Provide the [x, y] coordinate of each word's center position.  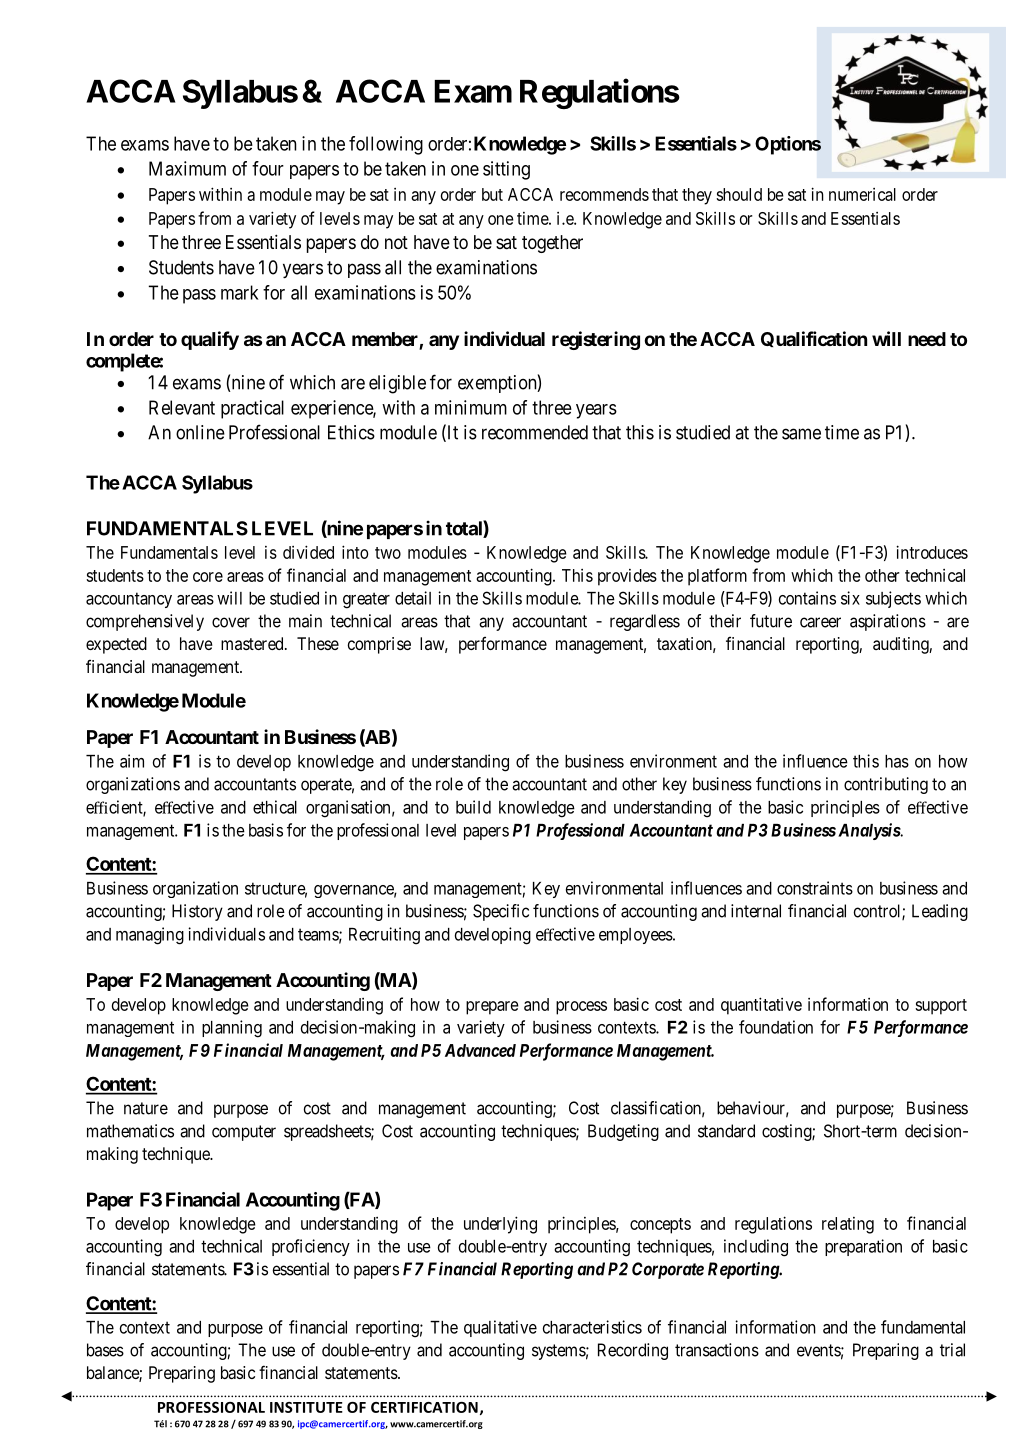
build [473, 807]
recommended [535, 432]
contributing [886, 785]
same [801, 434]
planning [232, 1029]
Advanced [480, 1050]
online [200, 432]
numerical [862, 194]
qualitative [500, 1328]
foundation [776, 1027]
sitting [506, 170]
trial [952, 1350]
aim [132, 761]
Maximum [187, 168]
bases [105, 1350]
